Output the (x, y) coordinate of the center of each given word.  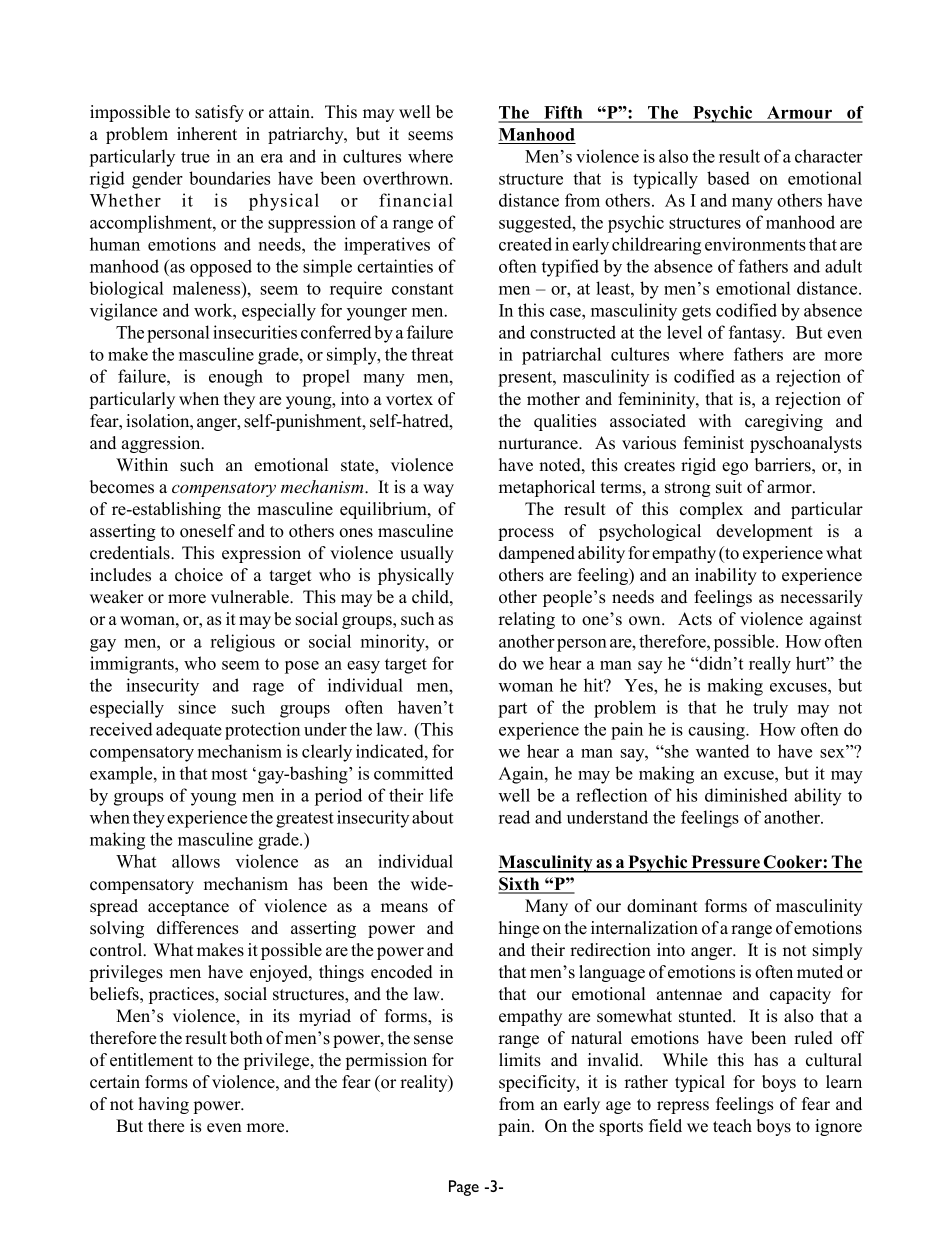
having (164, 1105)
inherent (207, 134)
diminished (746, 795)
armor (790, 489)
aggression (162, 444)
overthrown (407, 178)
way (438, 490)
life (441, 795)
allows (196, 861)
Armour (800, 114)
